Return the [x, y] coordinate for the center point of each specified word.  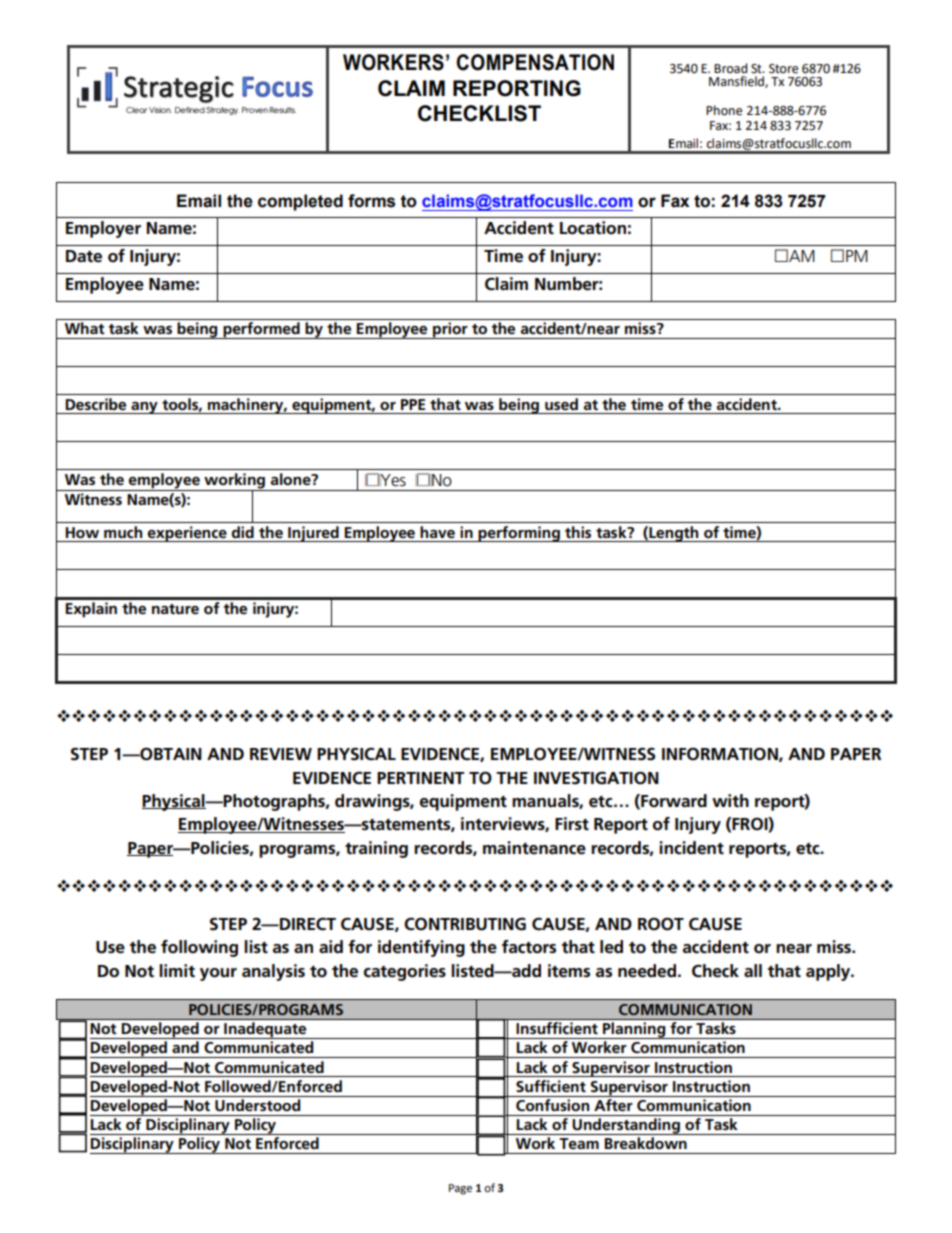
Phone [724, 110]
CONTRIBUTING [465, 924]
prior [450, 330]
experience [187, 534]
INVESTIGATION [596, 778]
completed [300, 202]
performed [261, 330]
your [218, 974]
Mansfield [737, 82]
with [730, 801]
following [199, 948]
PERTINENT [420, 778]
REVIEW [281, 754]
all [753, 970]
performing [519, 534]
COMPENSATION [535, 62]
